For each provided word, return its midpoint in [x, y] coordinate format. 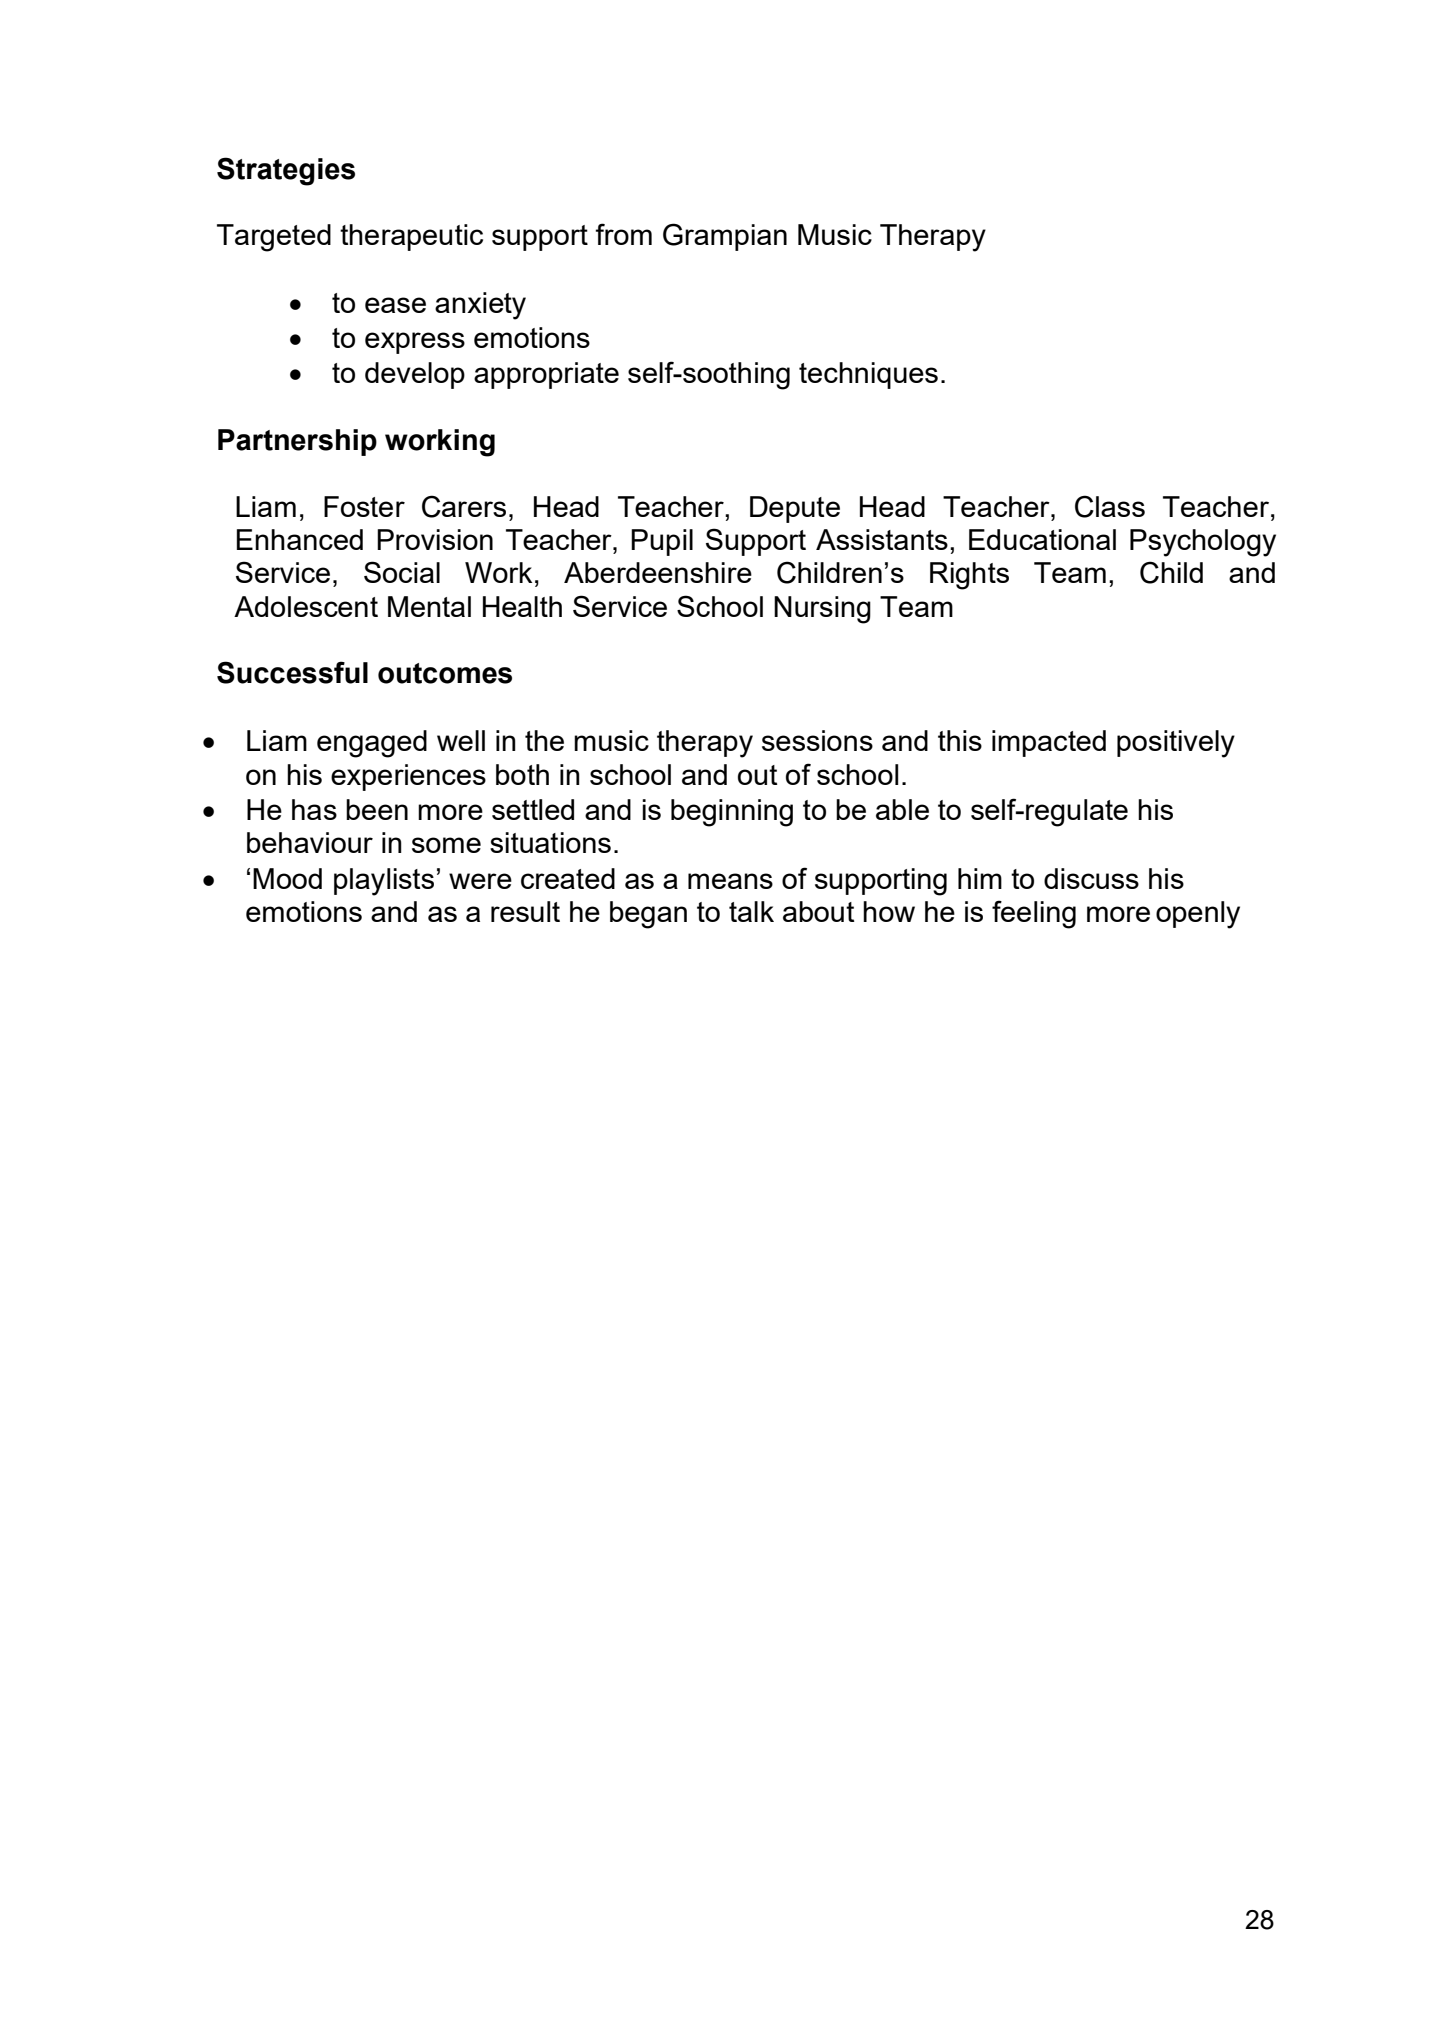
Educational [1042, 539]
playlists [384, 882]
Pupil [662, 542]
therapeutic [411, 237]
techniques [868, 375]
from [623, 234]
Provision [435, 539]
